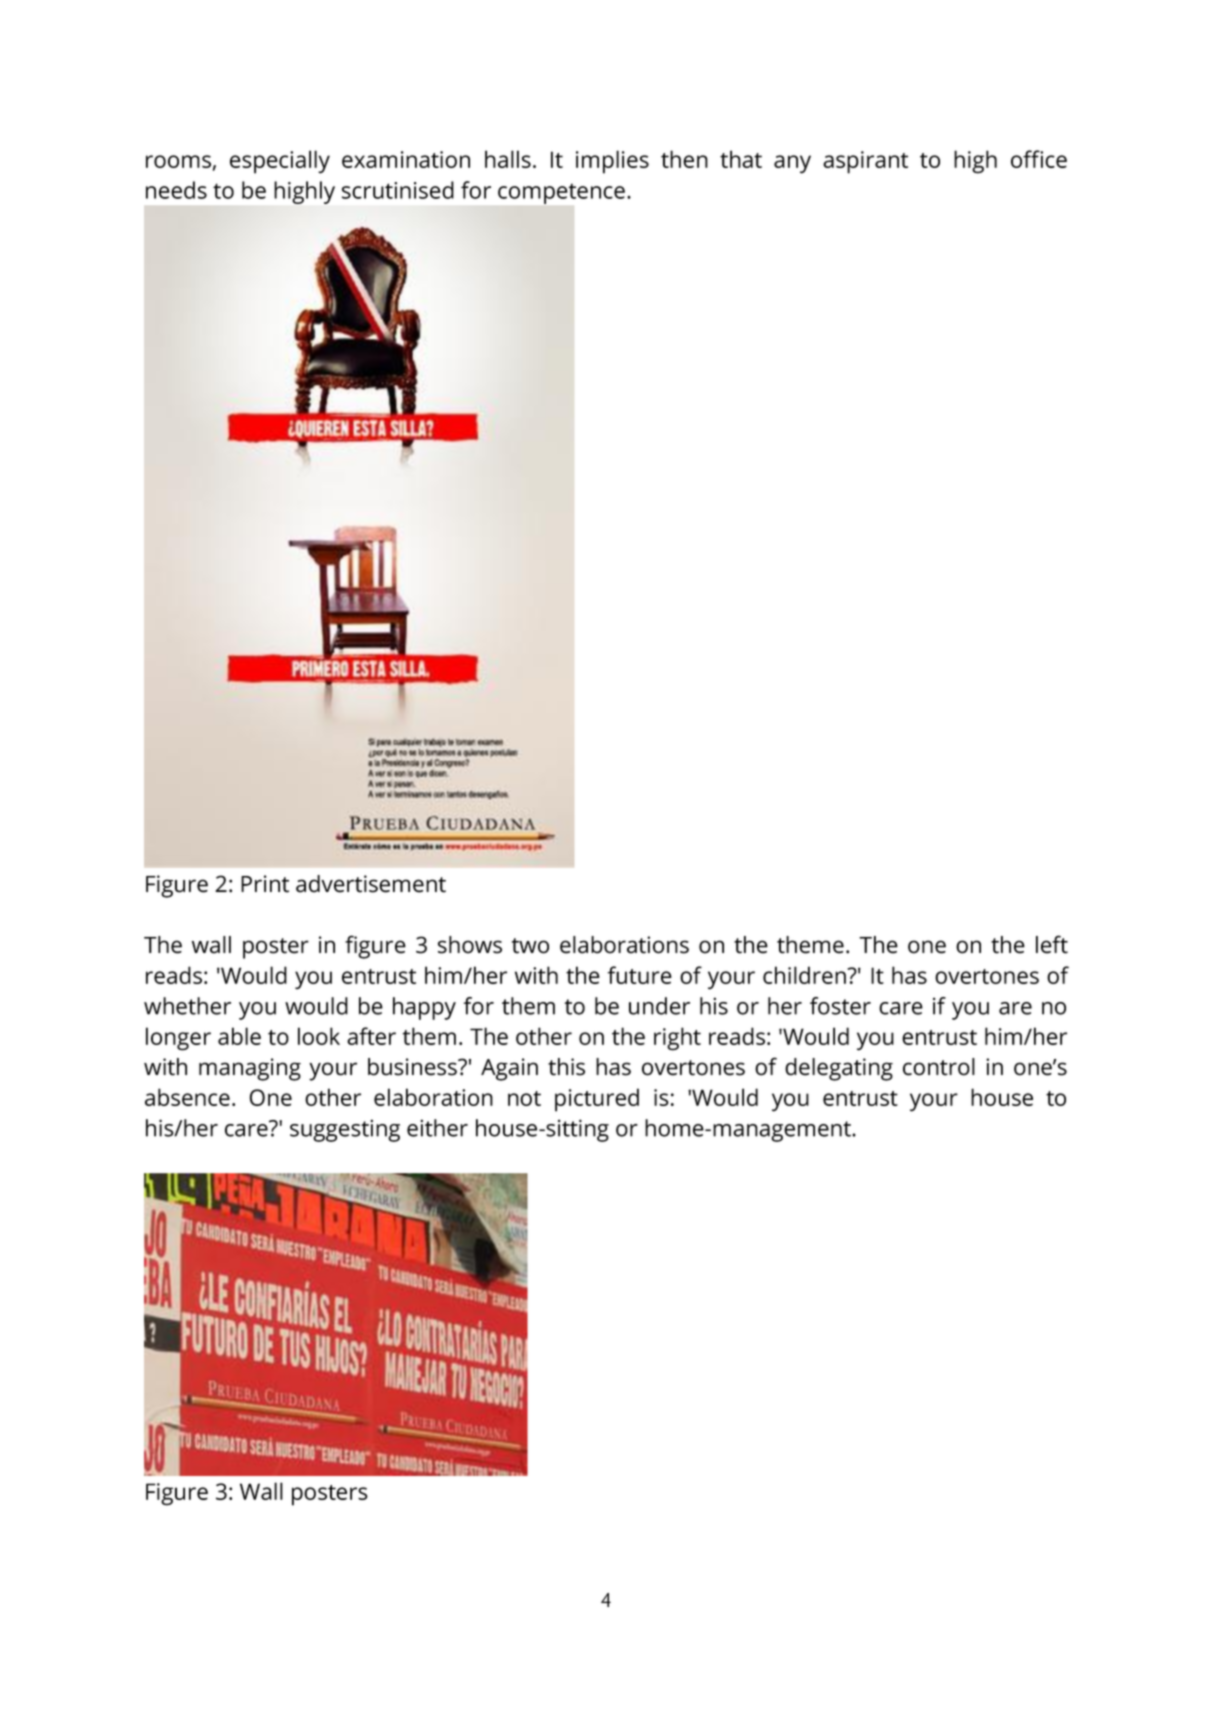 This image has height=1715, width=1212. I want to click on Print, so click(265, 884).
